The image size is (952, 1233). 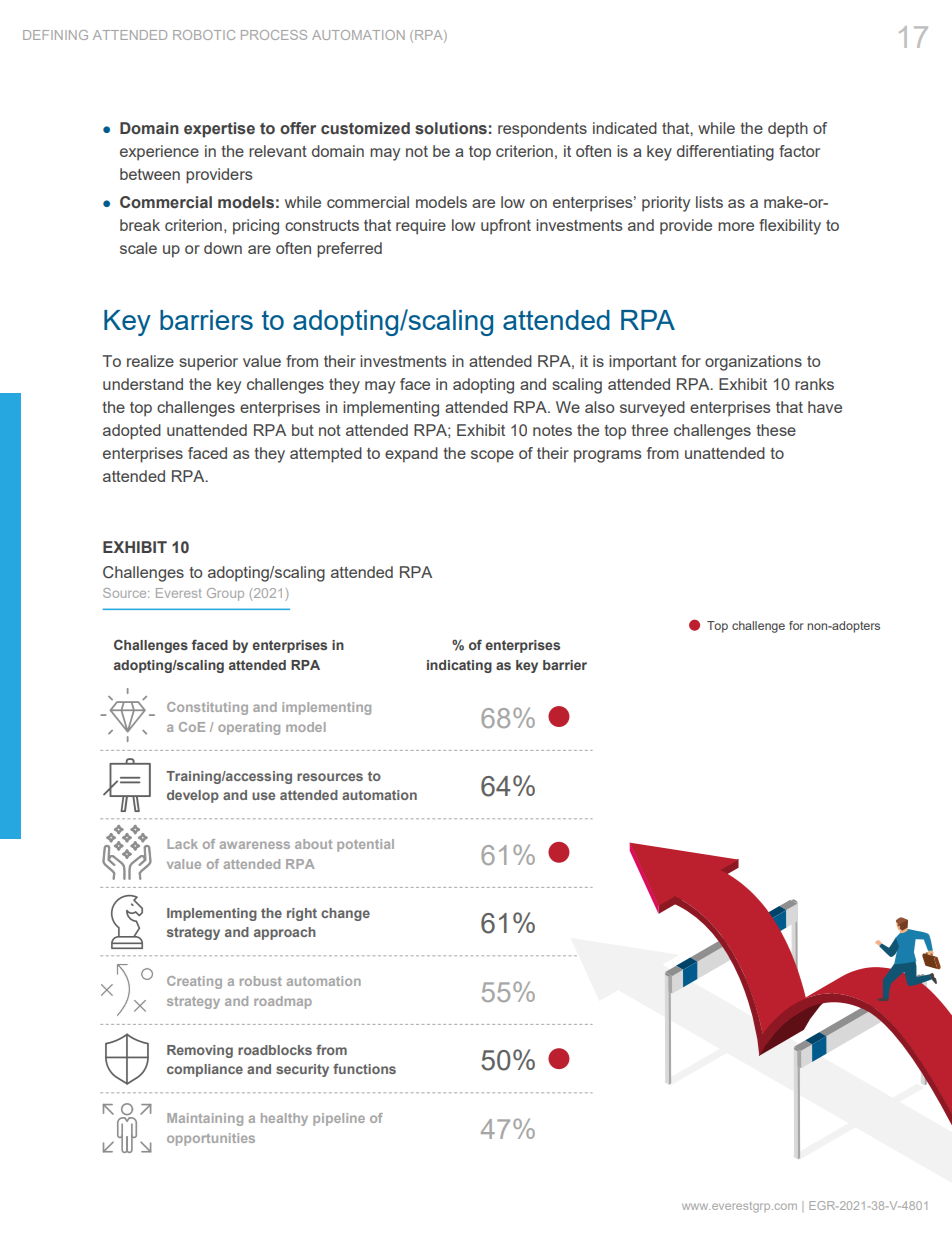 I want to click on programs, so click(x=608, y=456).
